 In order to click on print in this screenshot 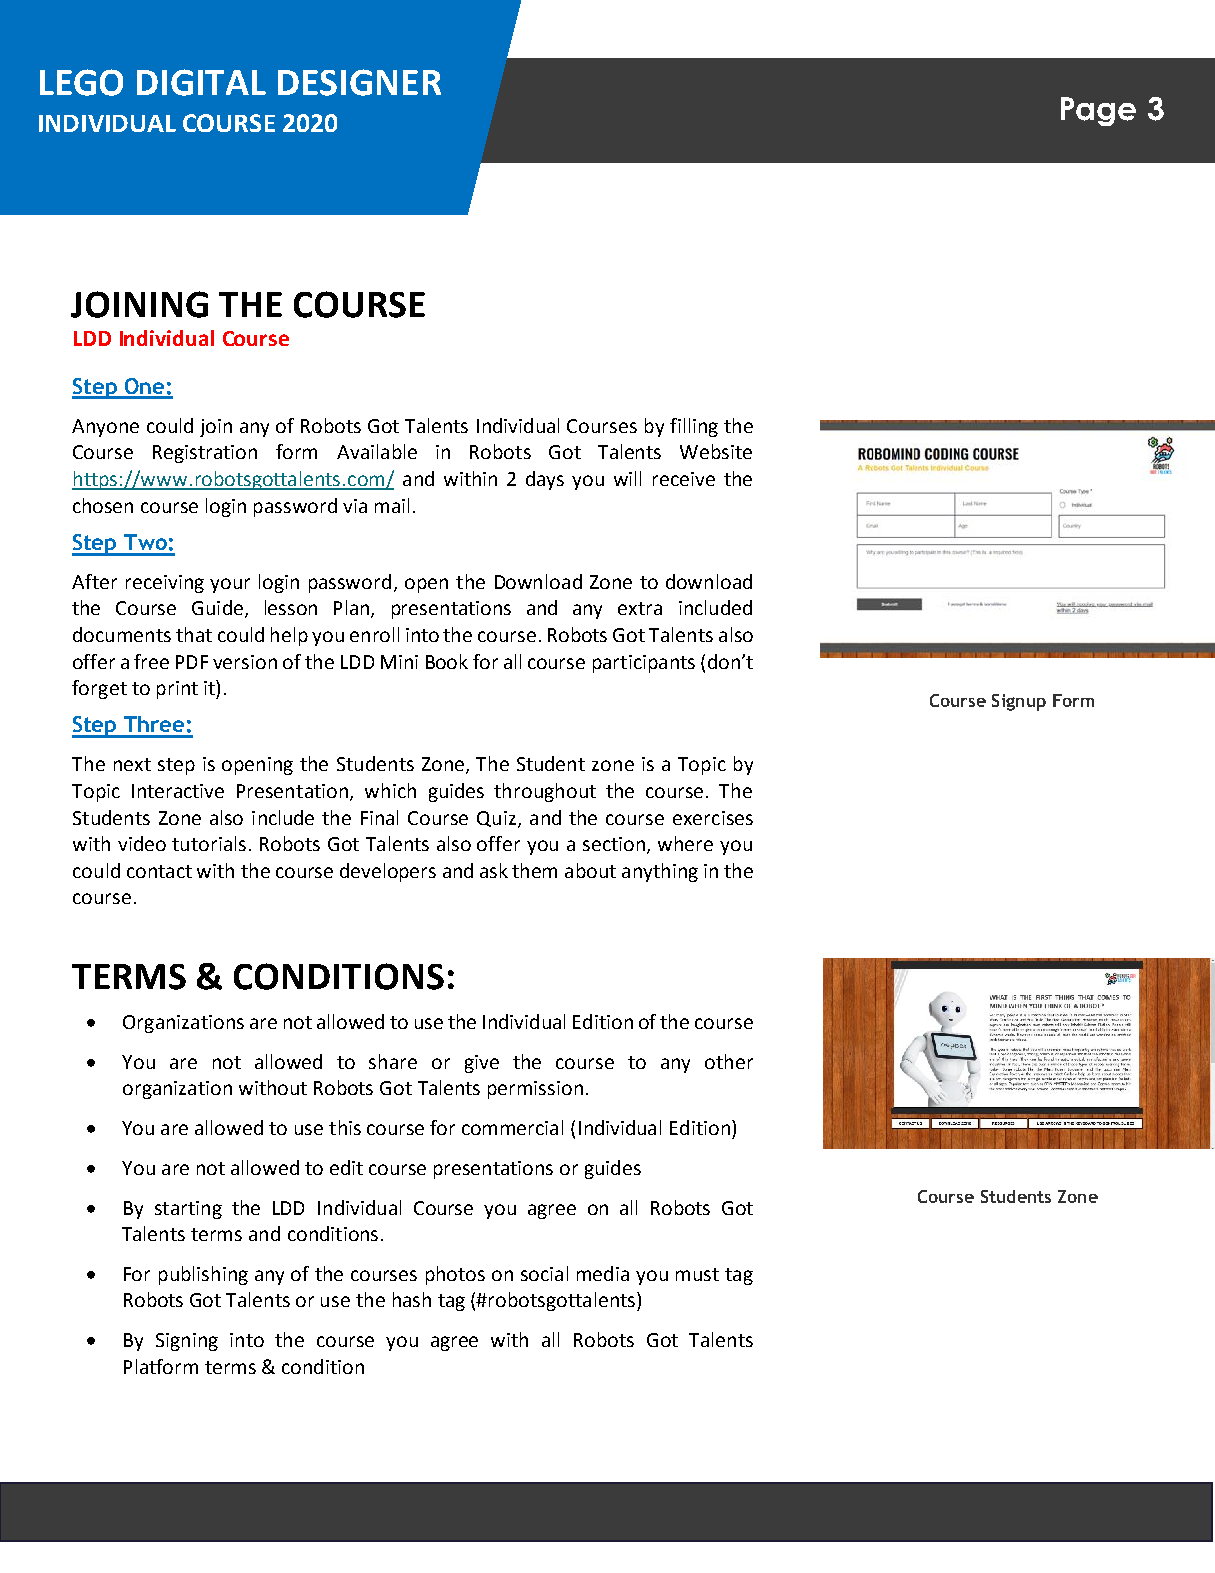, I will do `click(177, 690)`.
